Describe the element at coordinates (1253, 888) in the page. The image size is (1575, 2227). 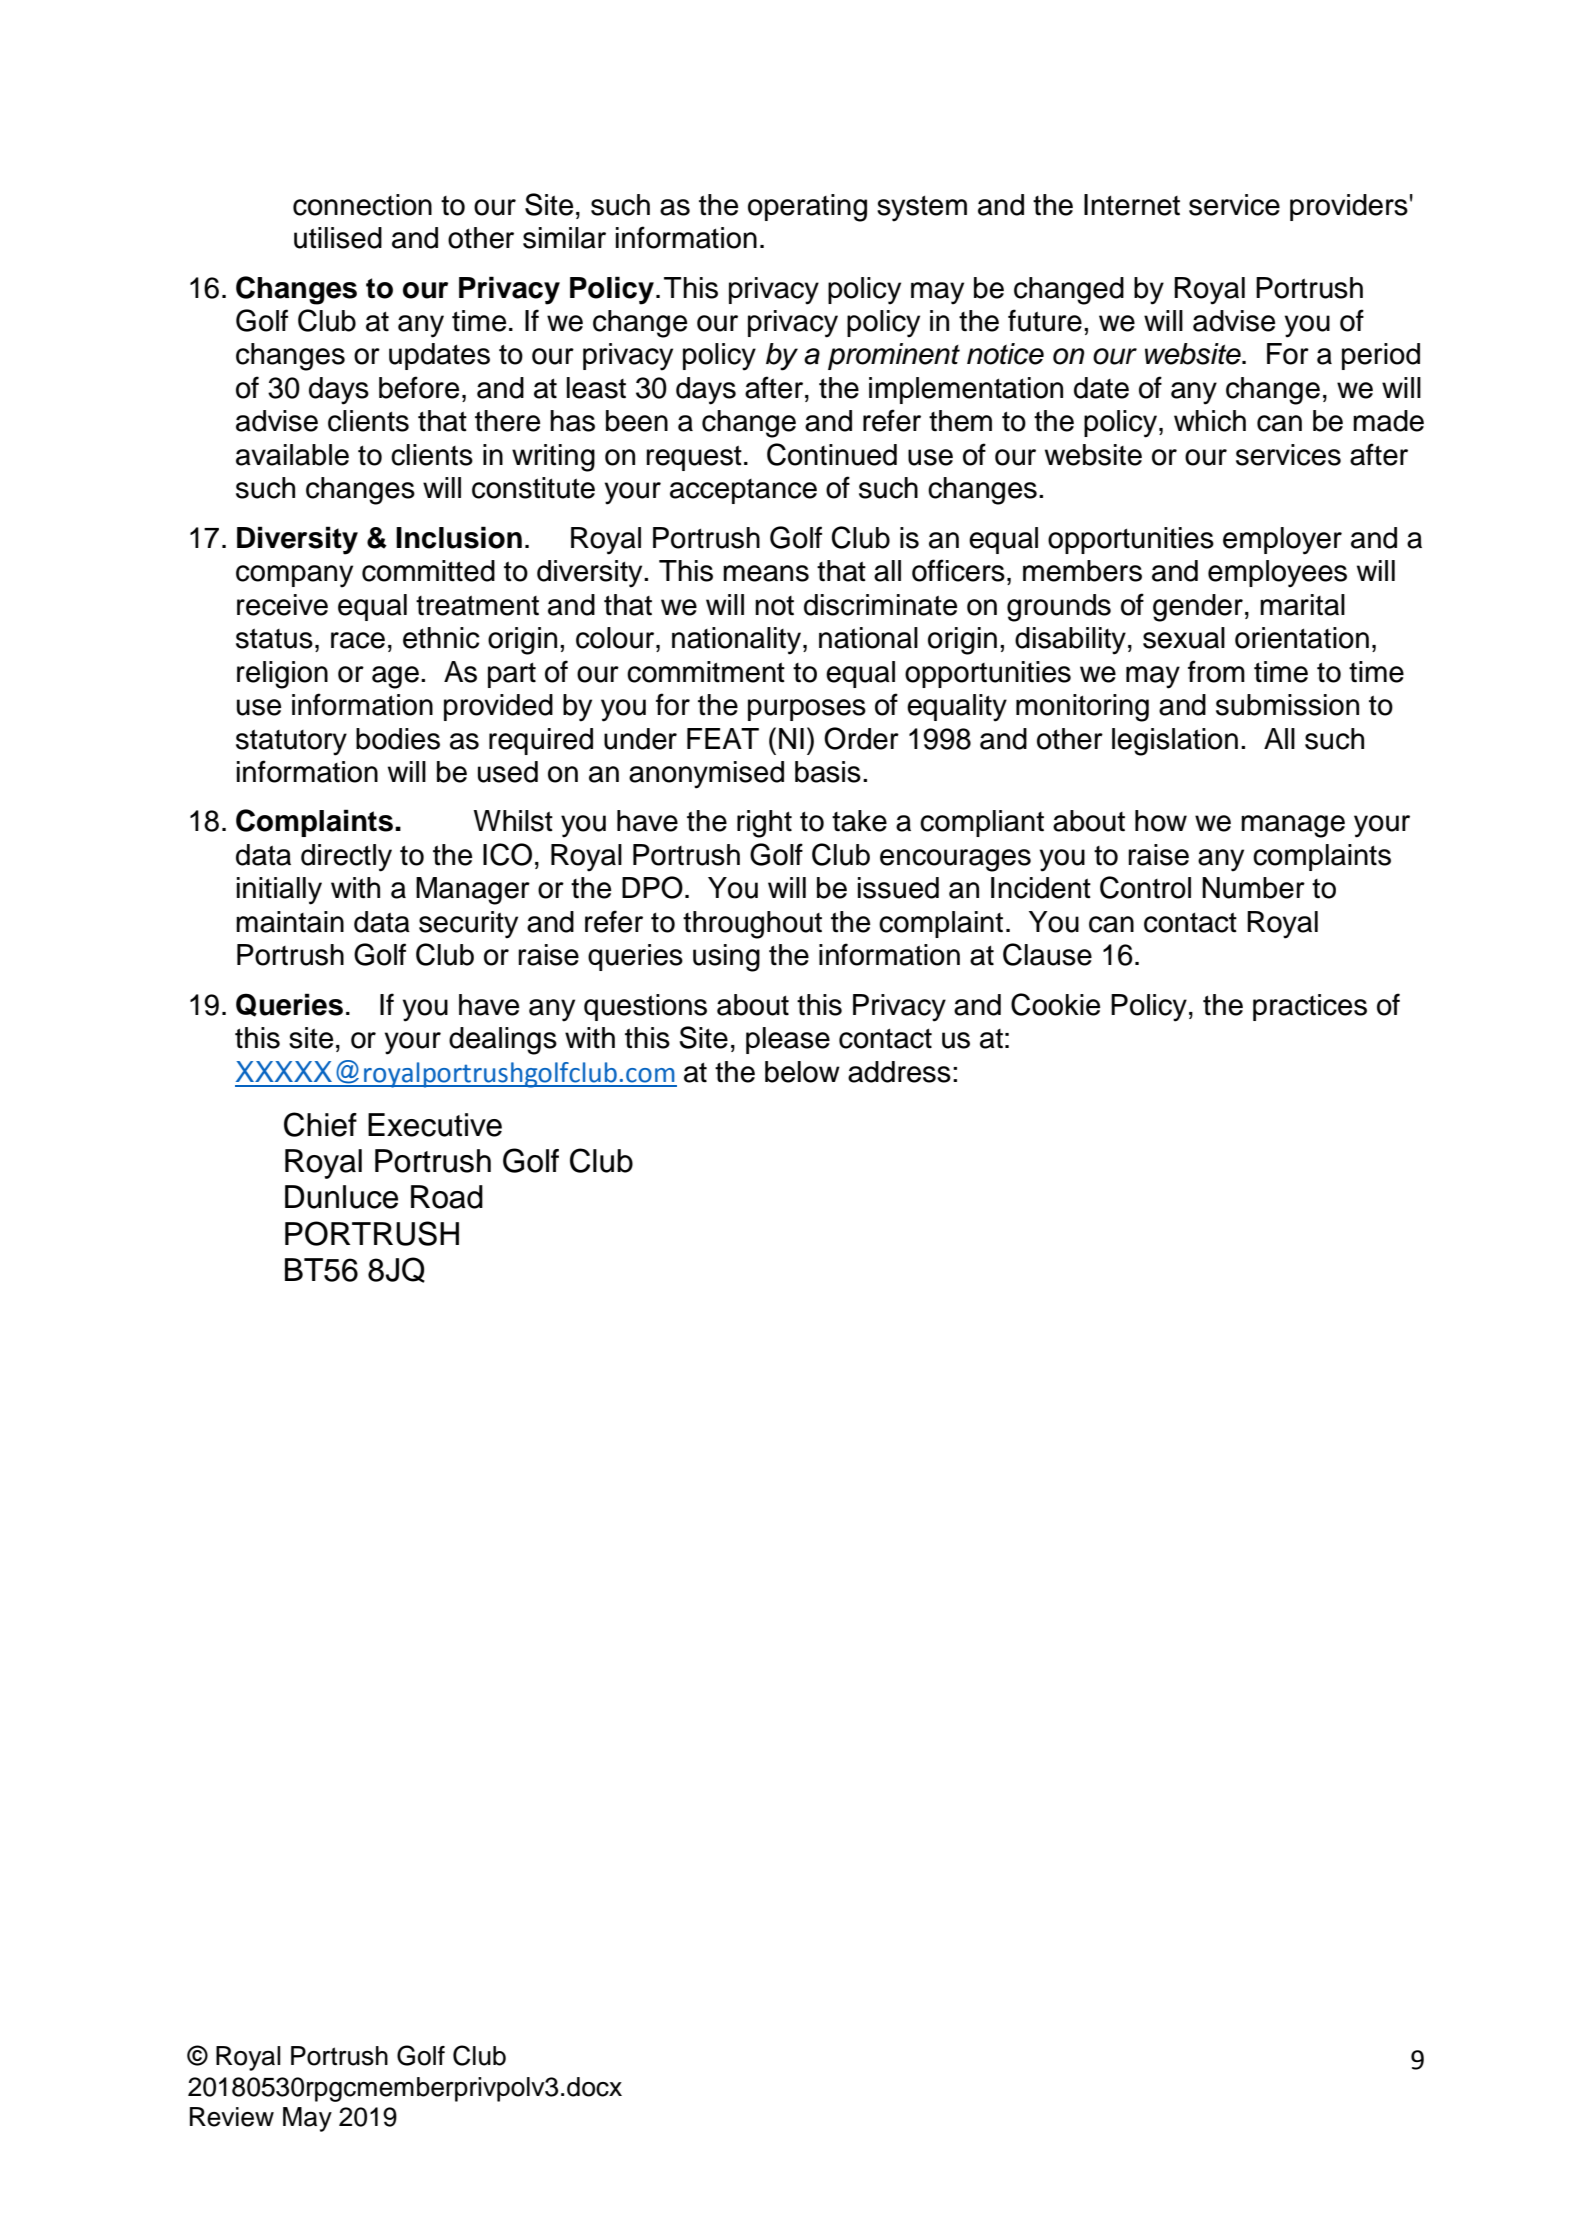
I see `Number` at that location.
